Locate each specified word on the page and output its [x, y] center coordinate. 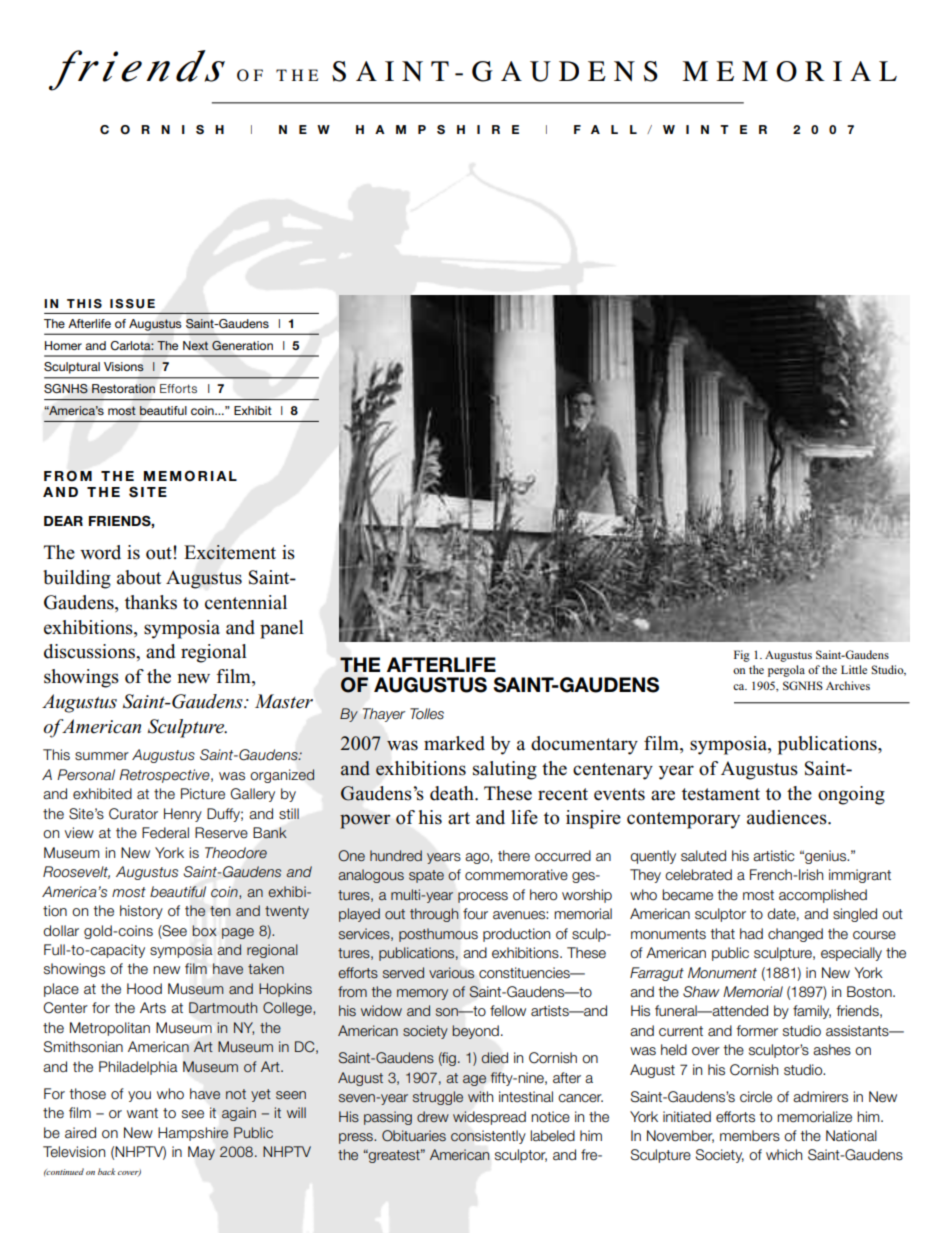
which [784, 1155]
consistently [488, 1137]
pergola [786, 671]
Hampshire [193, 1134]
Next [195, 345]
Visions [124, 367]
